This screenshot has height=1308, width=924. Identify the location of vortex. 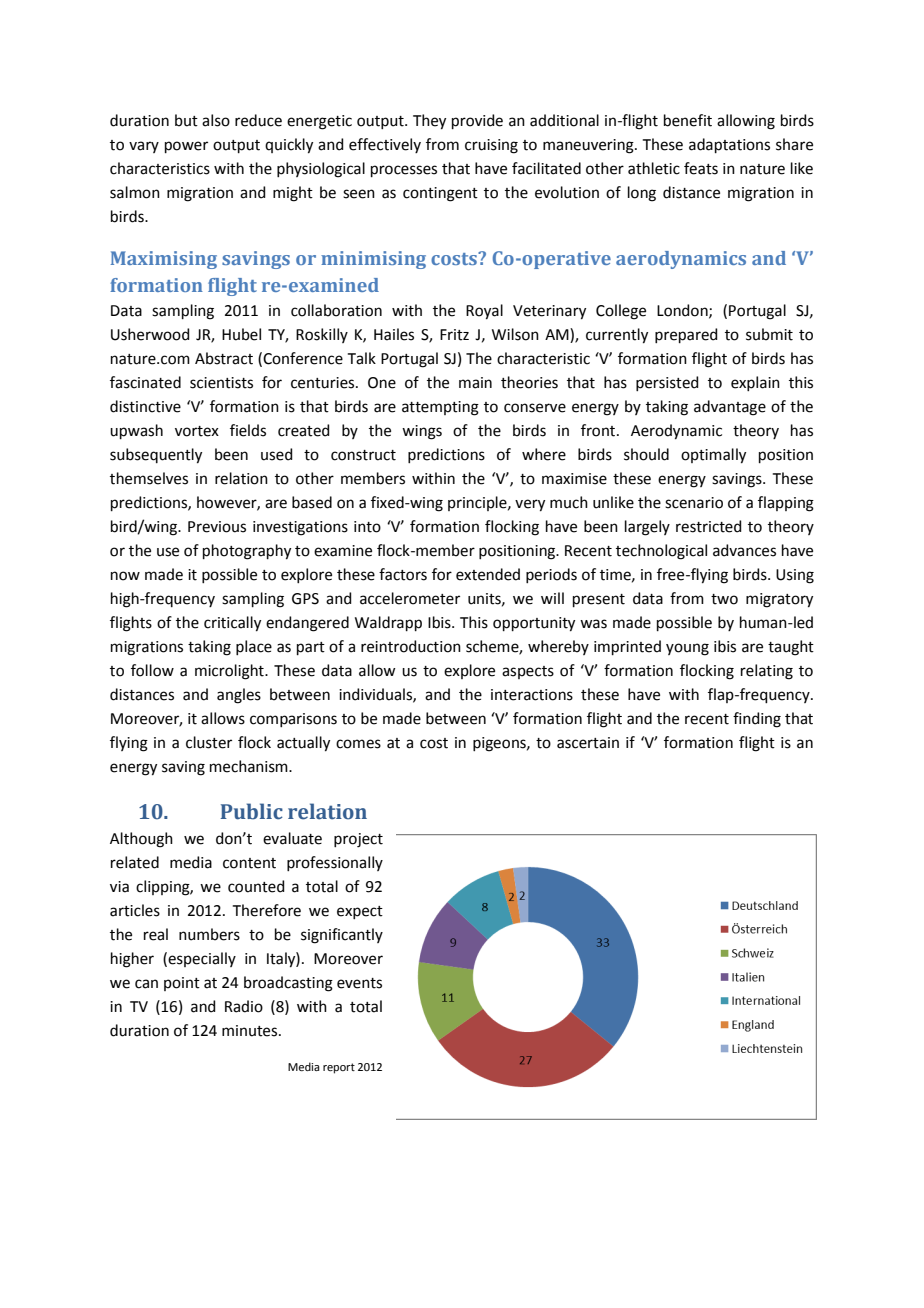
(197, 431).
